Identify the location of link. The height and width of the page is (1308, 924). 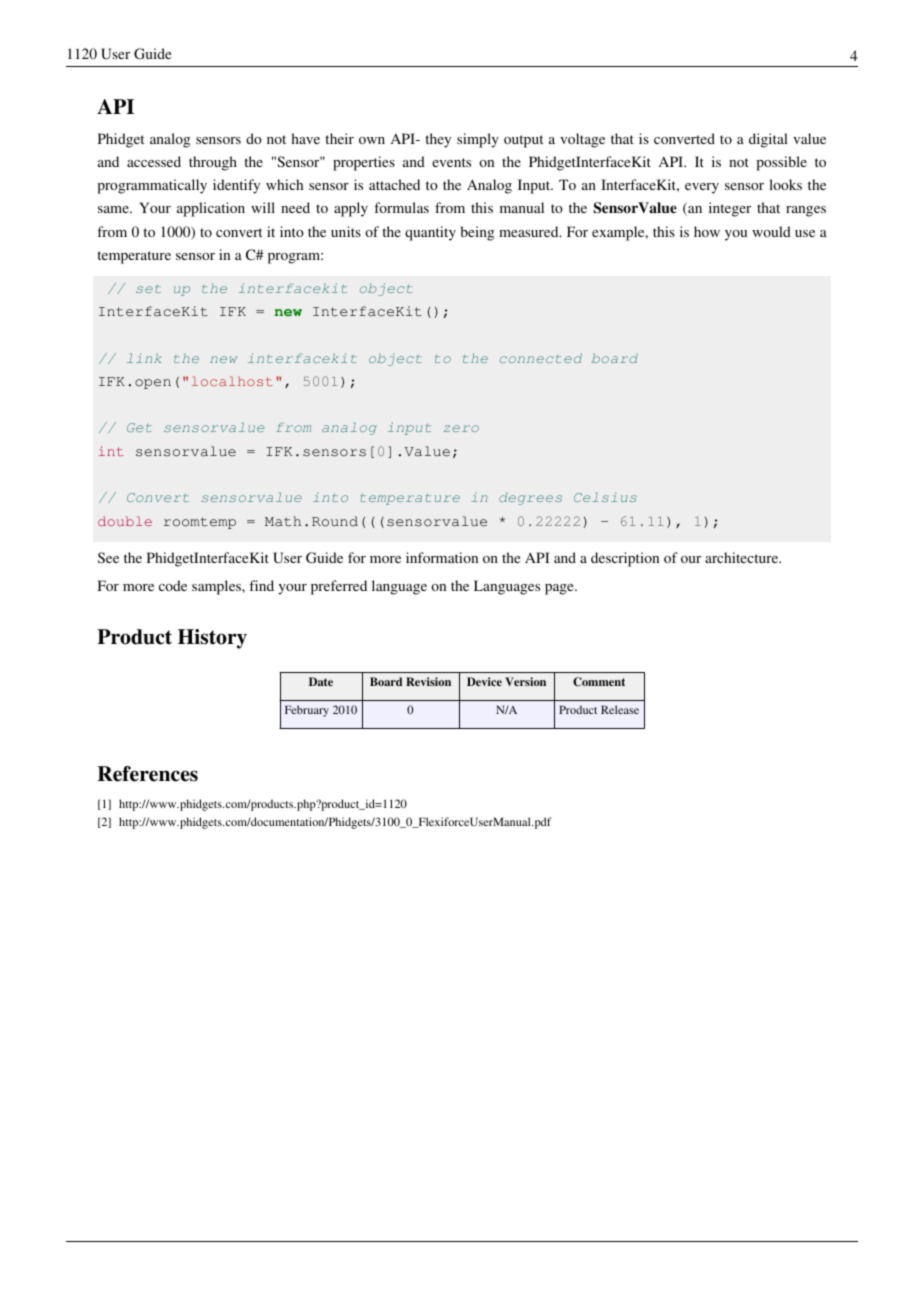
(144, 358).
